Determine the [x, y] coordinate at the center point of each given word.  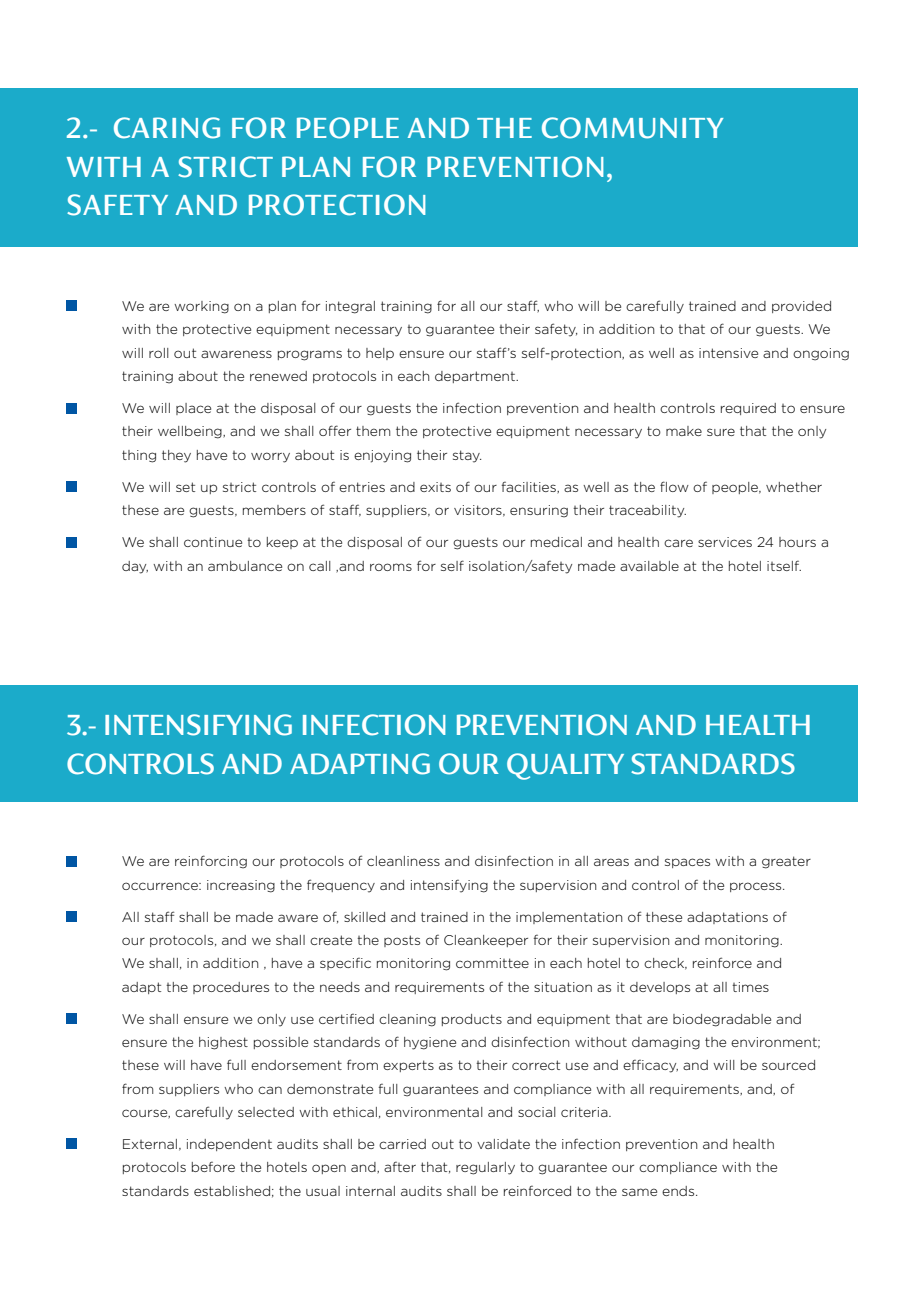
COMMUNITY [632, 128]
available [649, 566]
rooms [391, 567]
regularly [485, 1168]
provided [801, 307]
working [201, 307]
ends [679, 1191]
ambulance [245, 566]
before [213, 1166]
